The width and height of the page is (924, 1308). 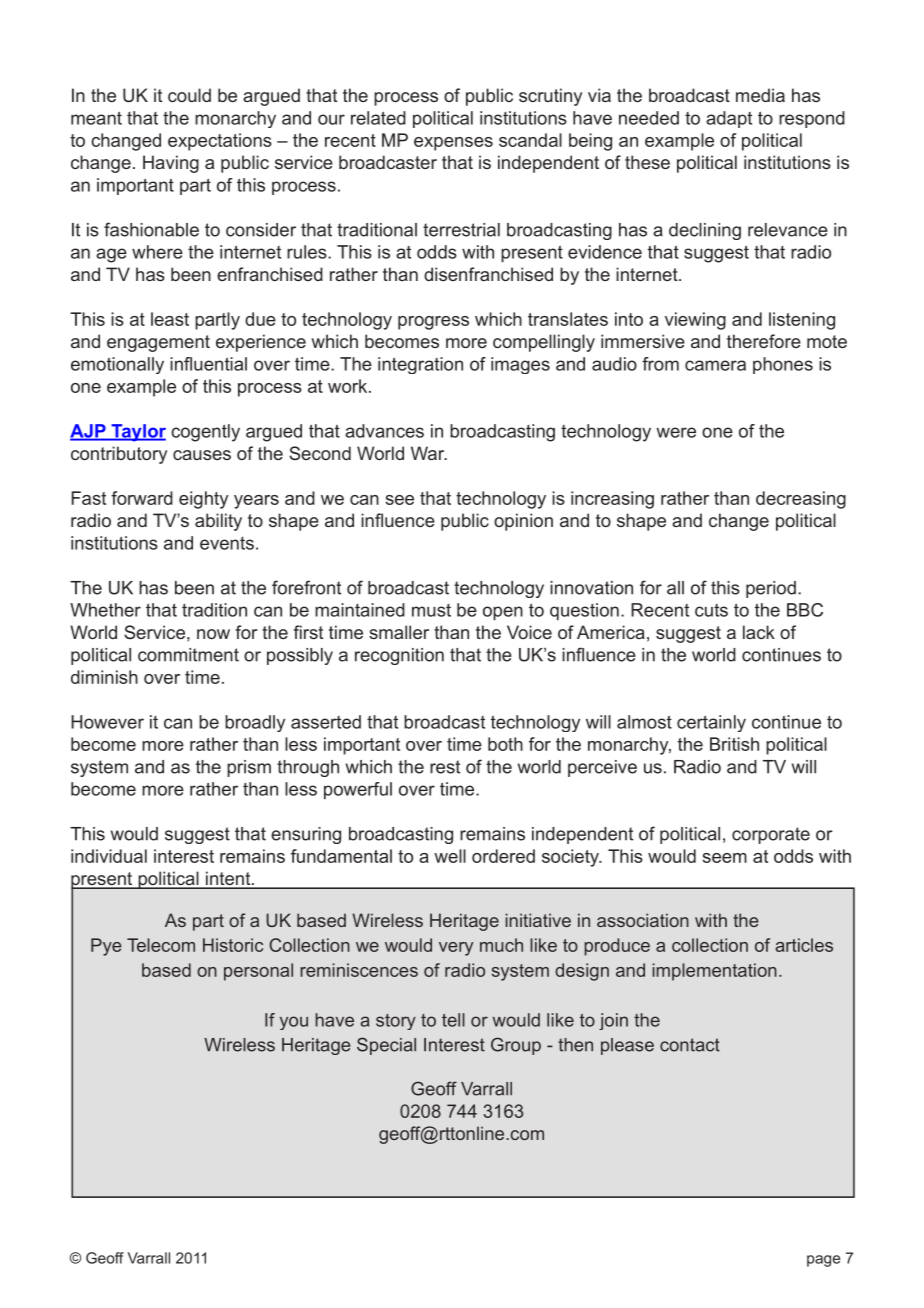 I want to click on Having, so click(x=171, y=164).
